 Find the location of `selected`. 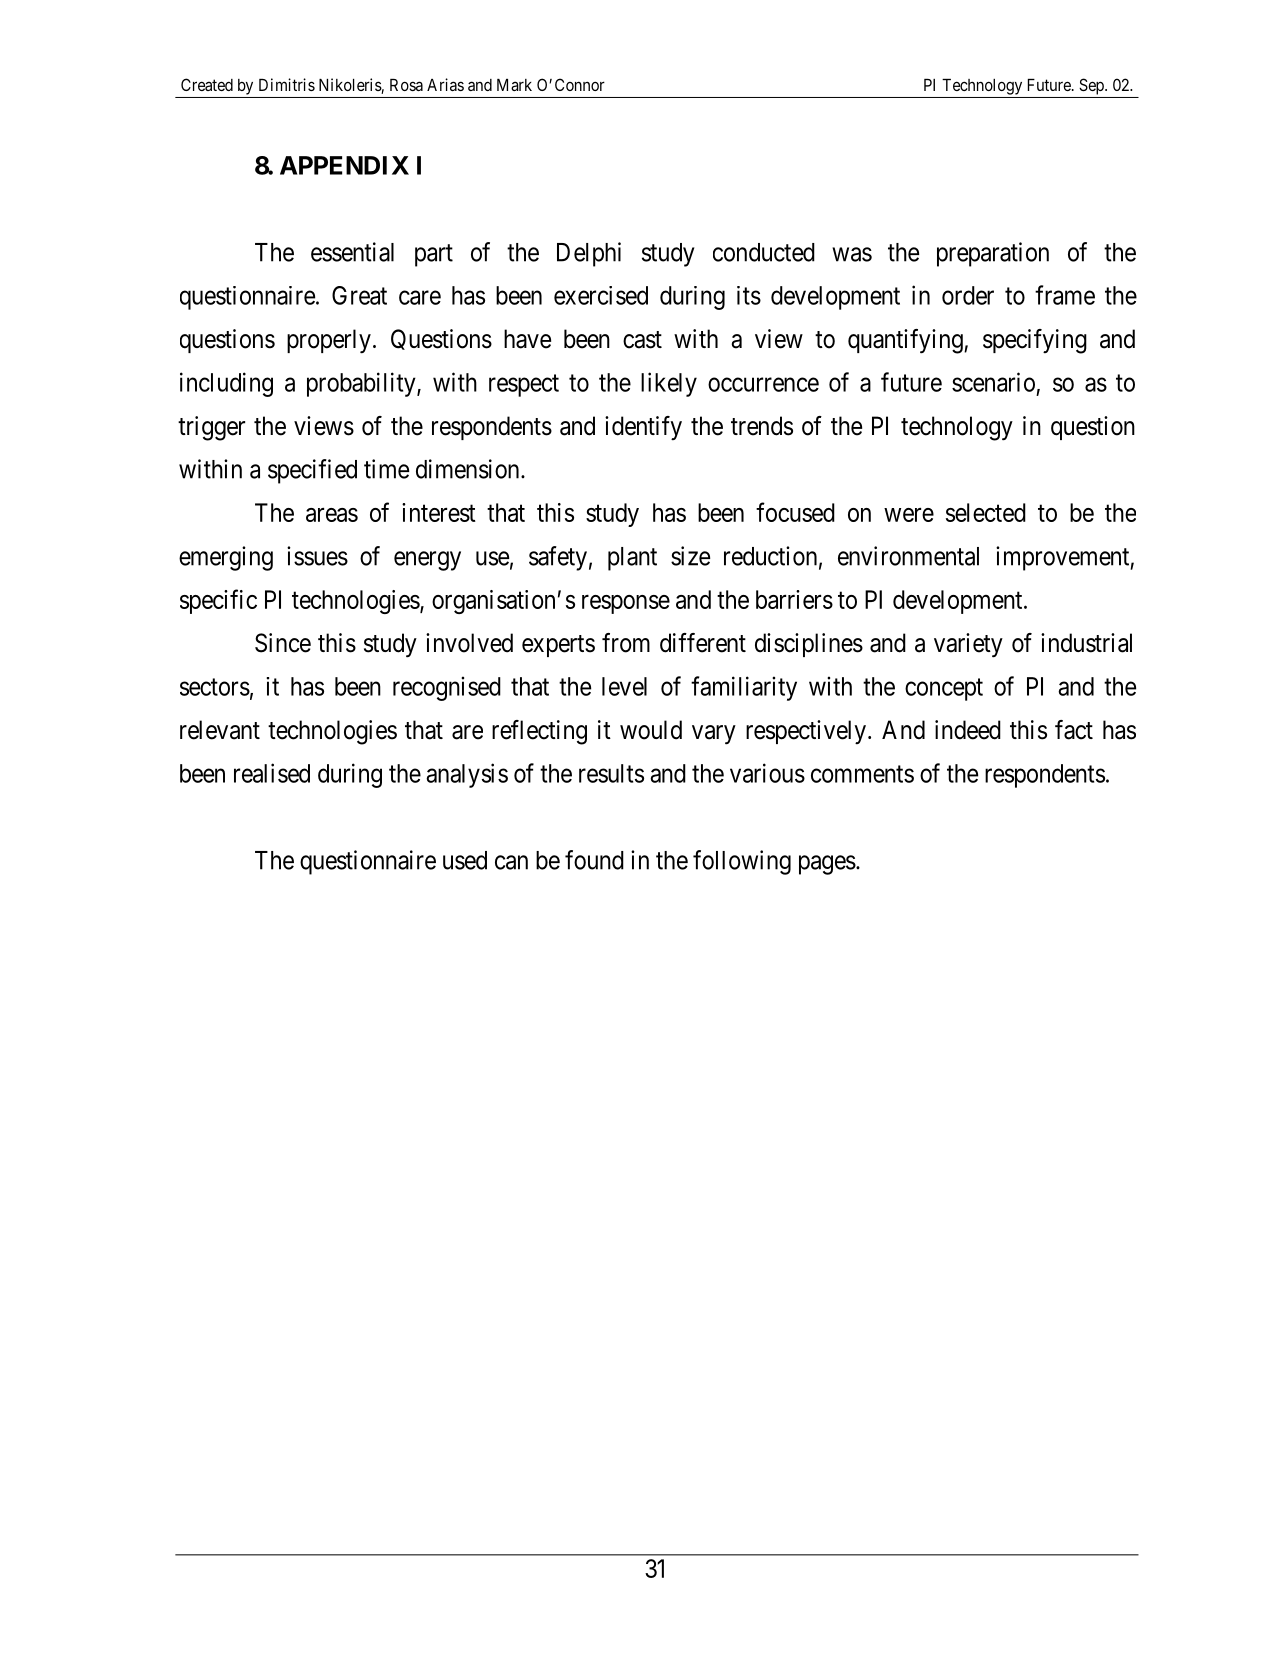

selected is located at coordinates (986, 512).
